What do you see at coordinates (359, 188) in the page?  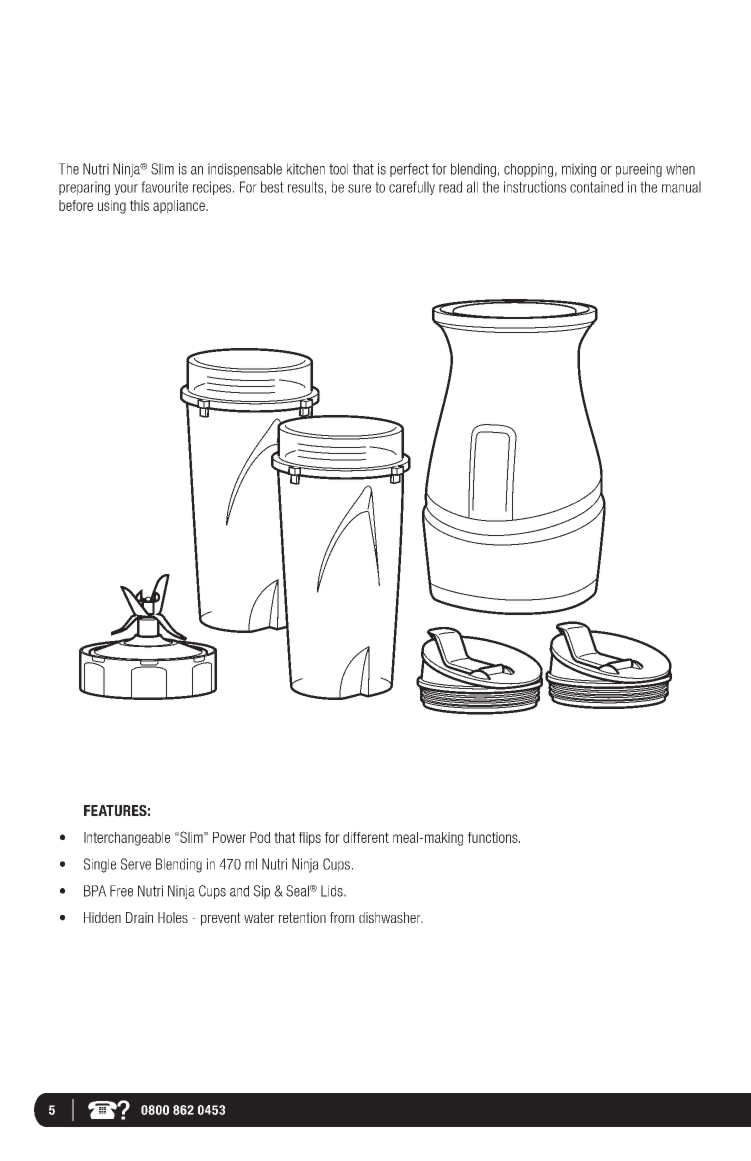 I see `sure` at bounding box center [359, 188].
